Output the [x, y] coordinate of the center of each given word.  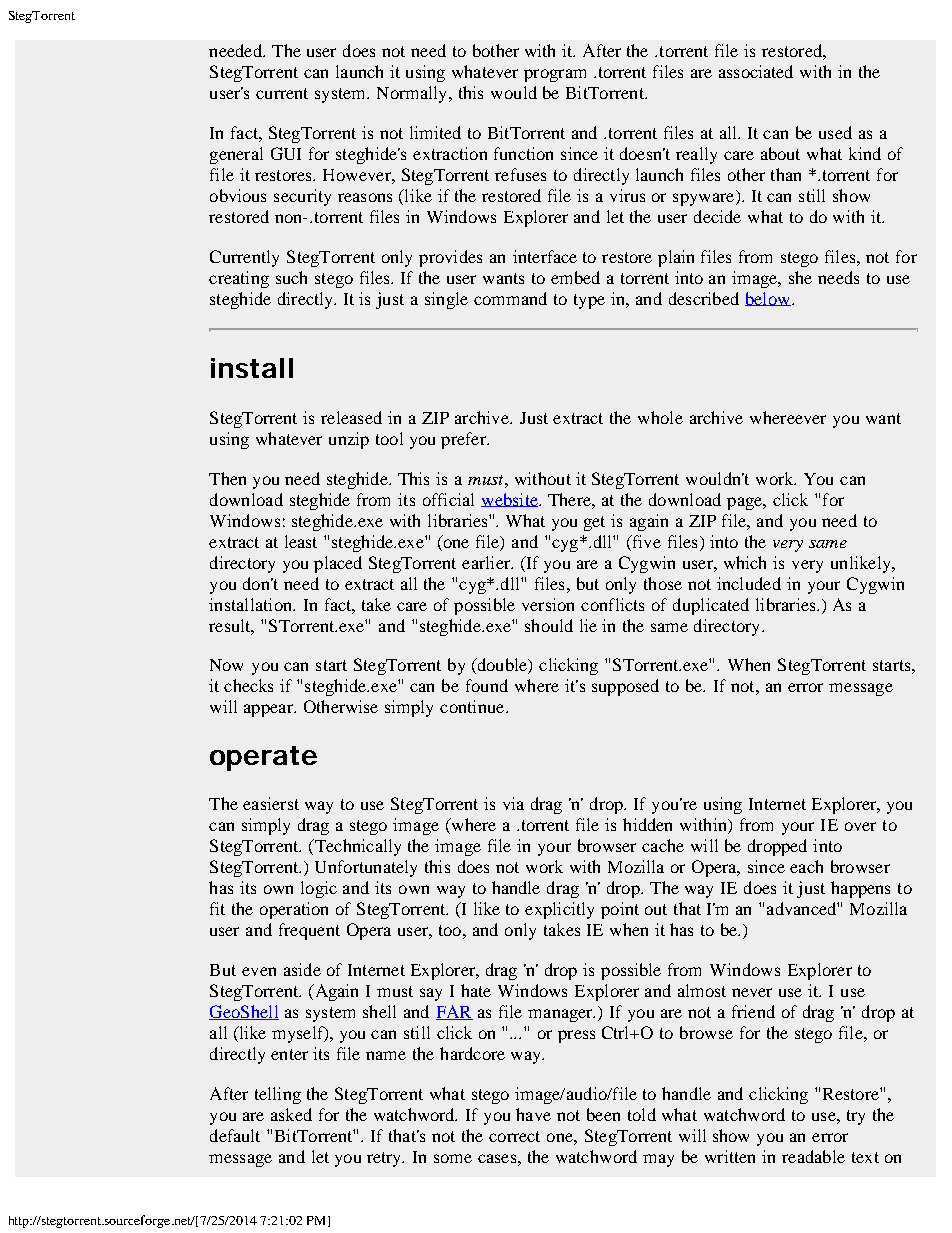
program [555, 75]
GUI [286, 153]
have [533, 1114]
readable [813, 1156]
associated [756, 71]
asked [291, 1114]
